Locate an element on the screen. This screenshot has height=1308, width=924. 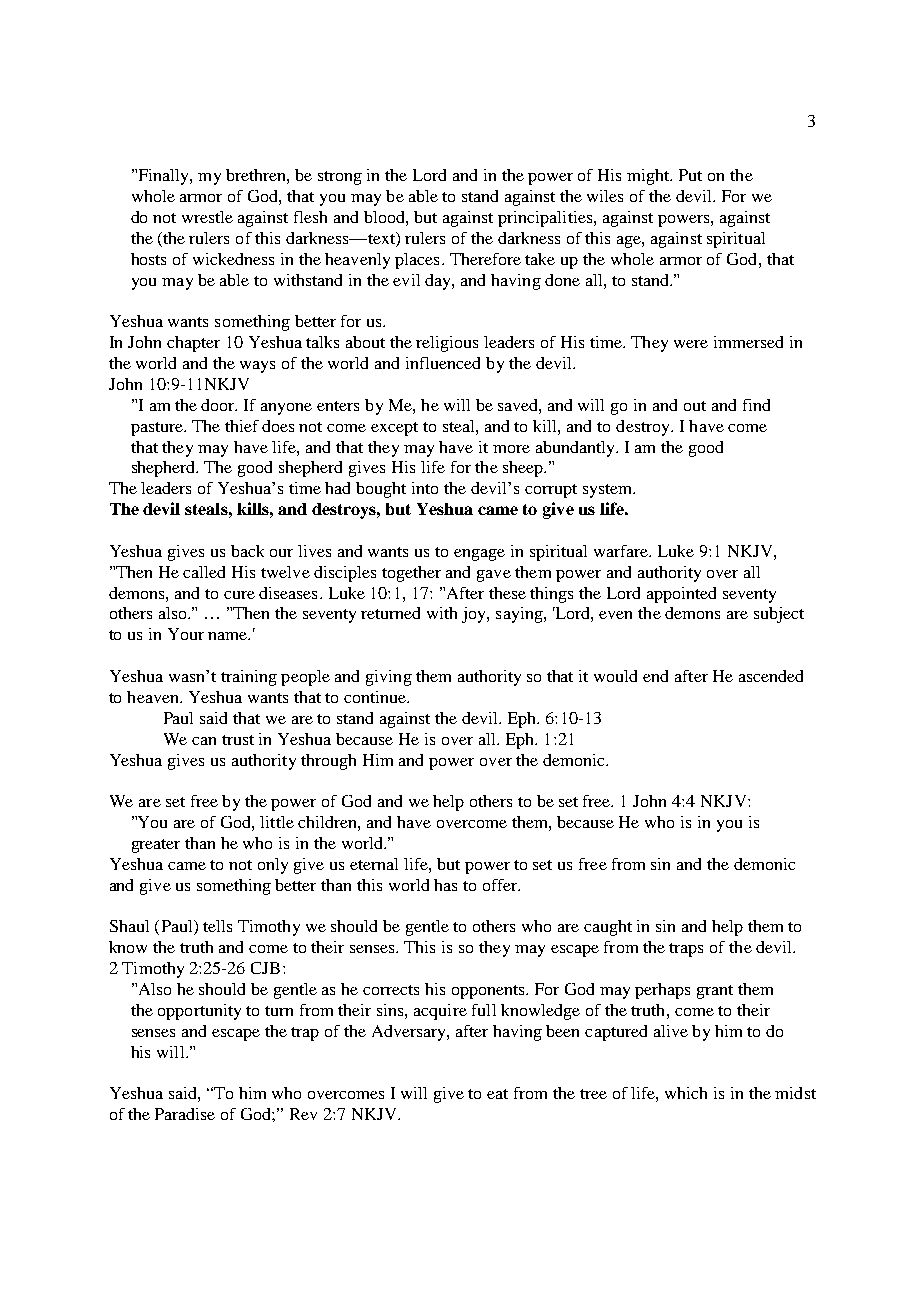
ascended is located at coordinates (771, 676).
